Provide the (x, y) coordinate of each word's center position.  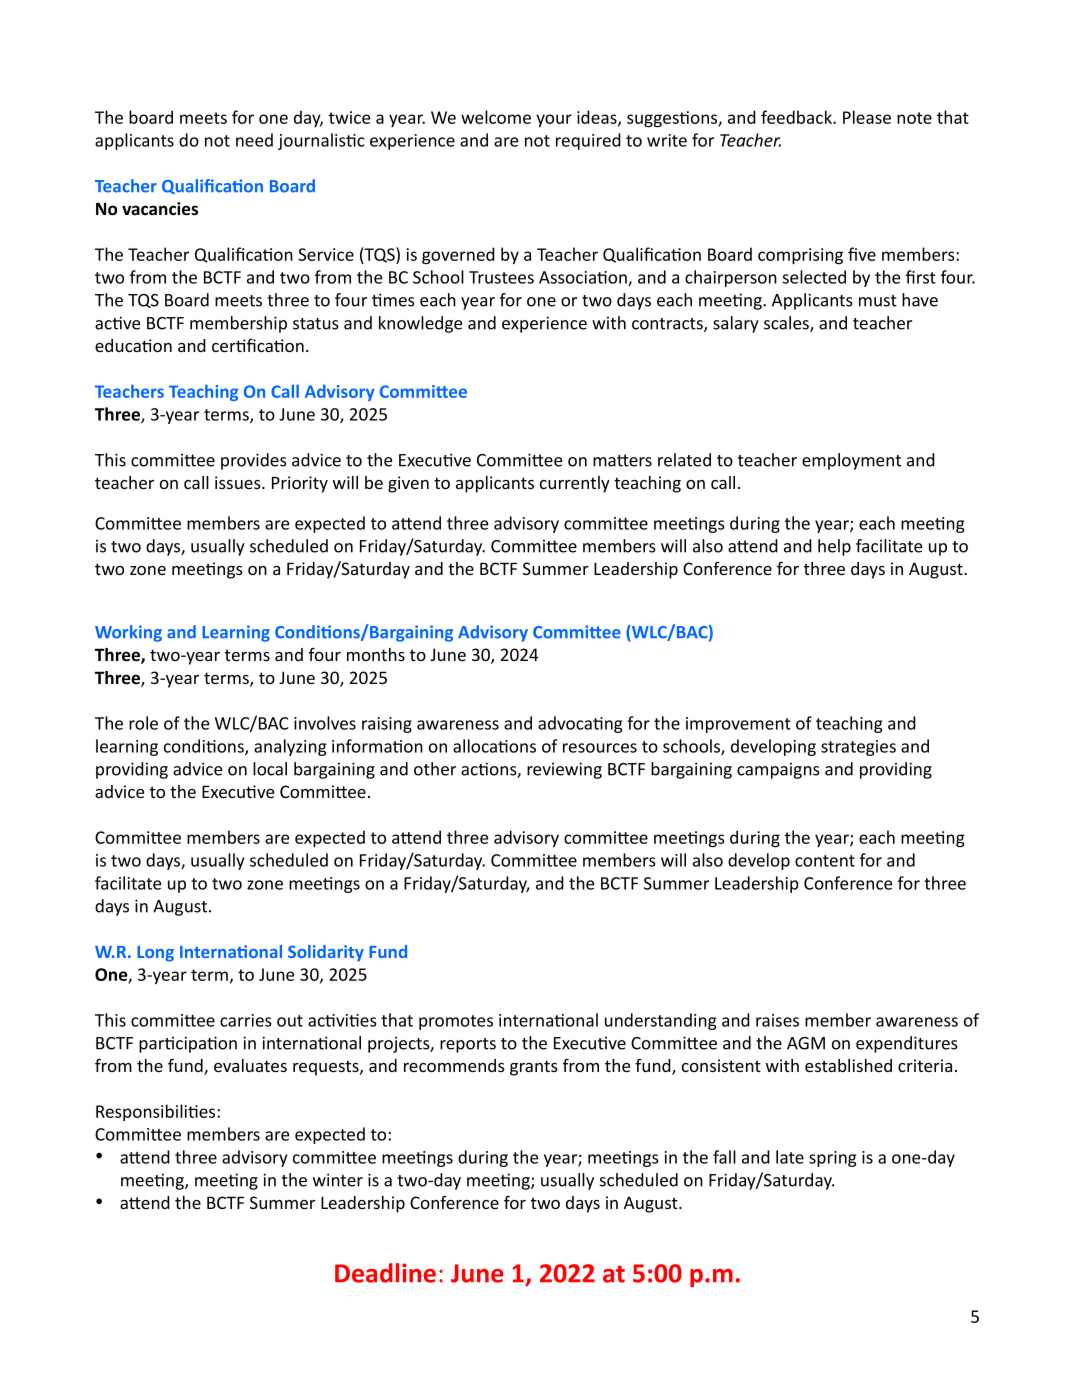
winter (338, 1180)
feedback (797, 117)
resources (600, 748)
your (554, 120)
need (254, 140)
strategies (858, 748)
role (143, 723)
